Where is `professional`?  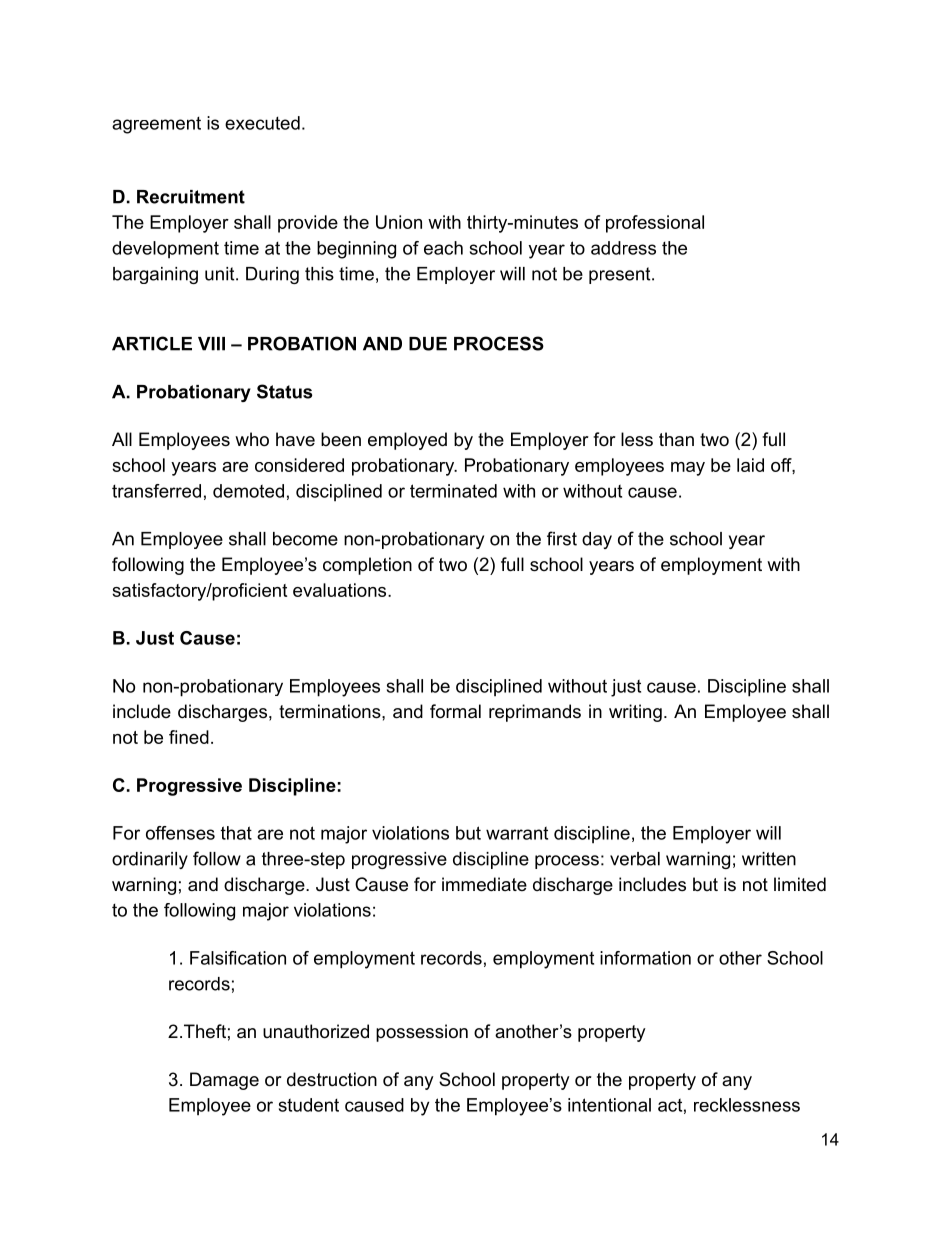
professional is located at coordinates (655, 224).
